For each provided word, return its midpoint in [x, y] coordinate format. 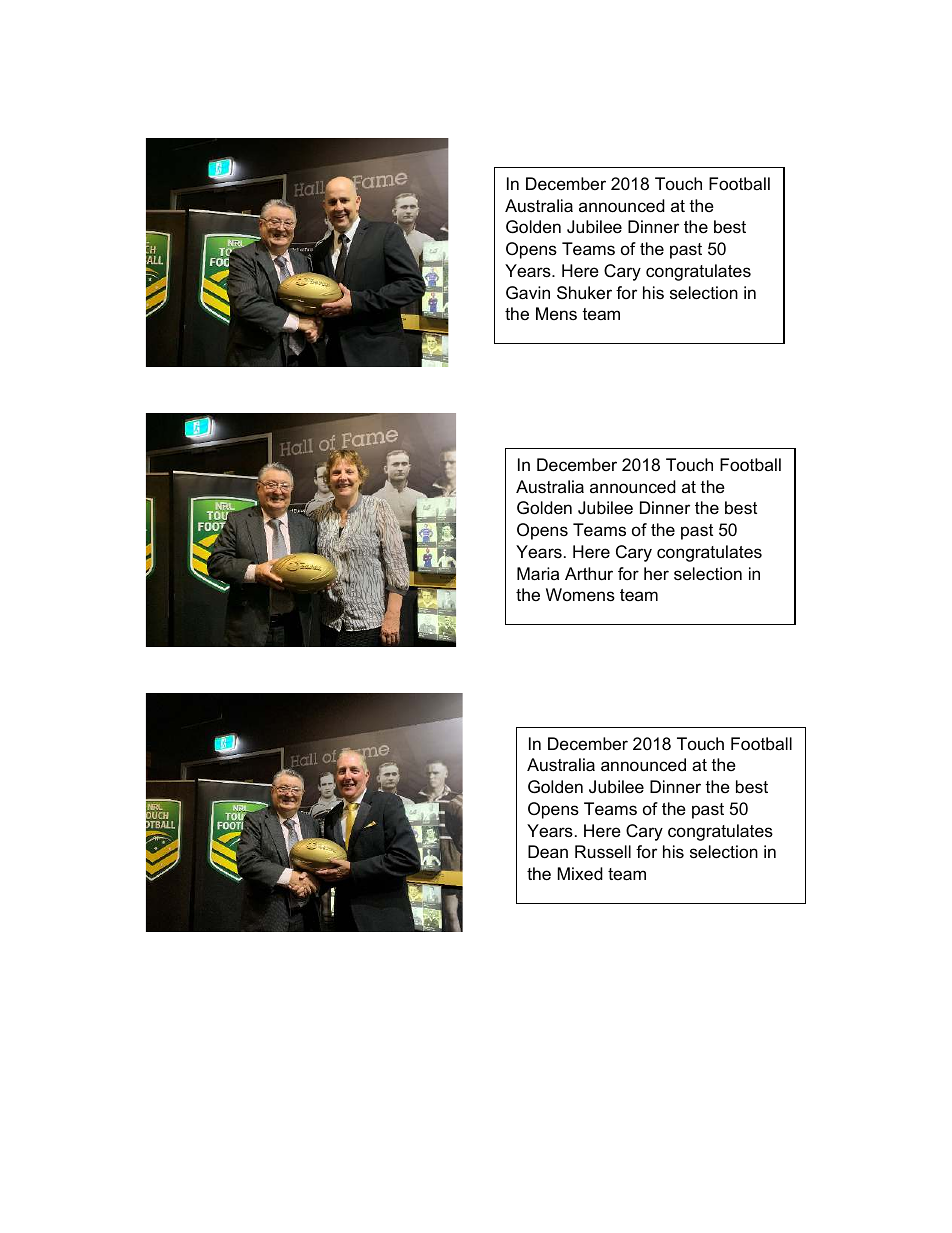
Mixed [580, 874]
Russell [603, 851]
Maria [538, 574]
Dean [548, 852]
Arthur [589, 573]
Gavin [528, 293]
